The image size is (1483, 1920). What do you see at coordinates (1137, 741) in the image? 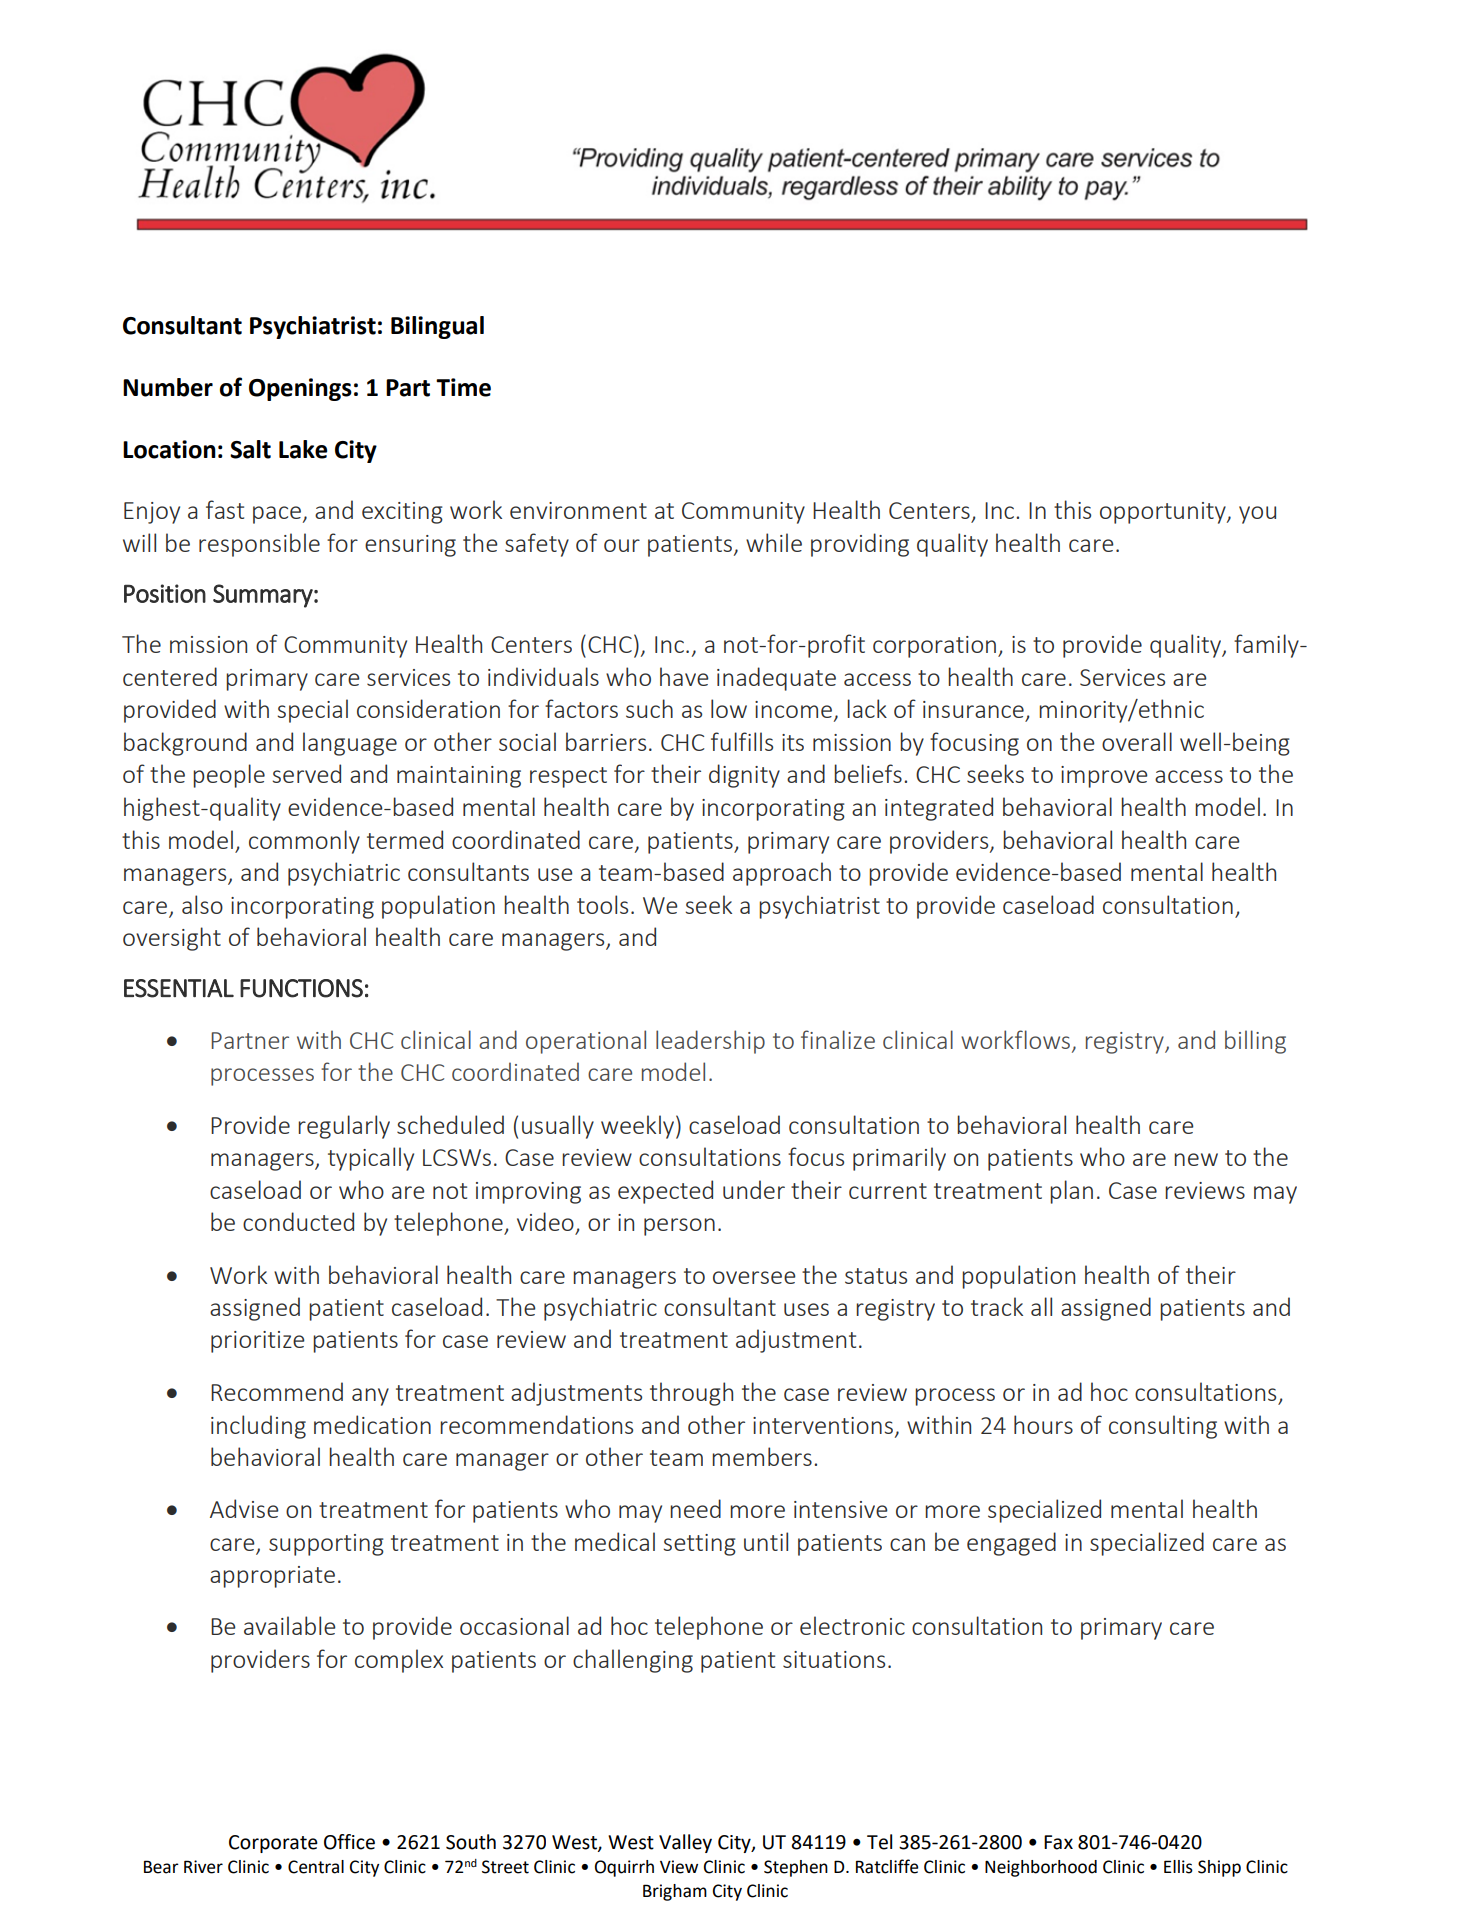
I see `overall` at bounding box center [1137, 741].
